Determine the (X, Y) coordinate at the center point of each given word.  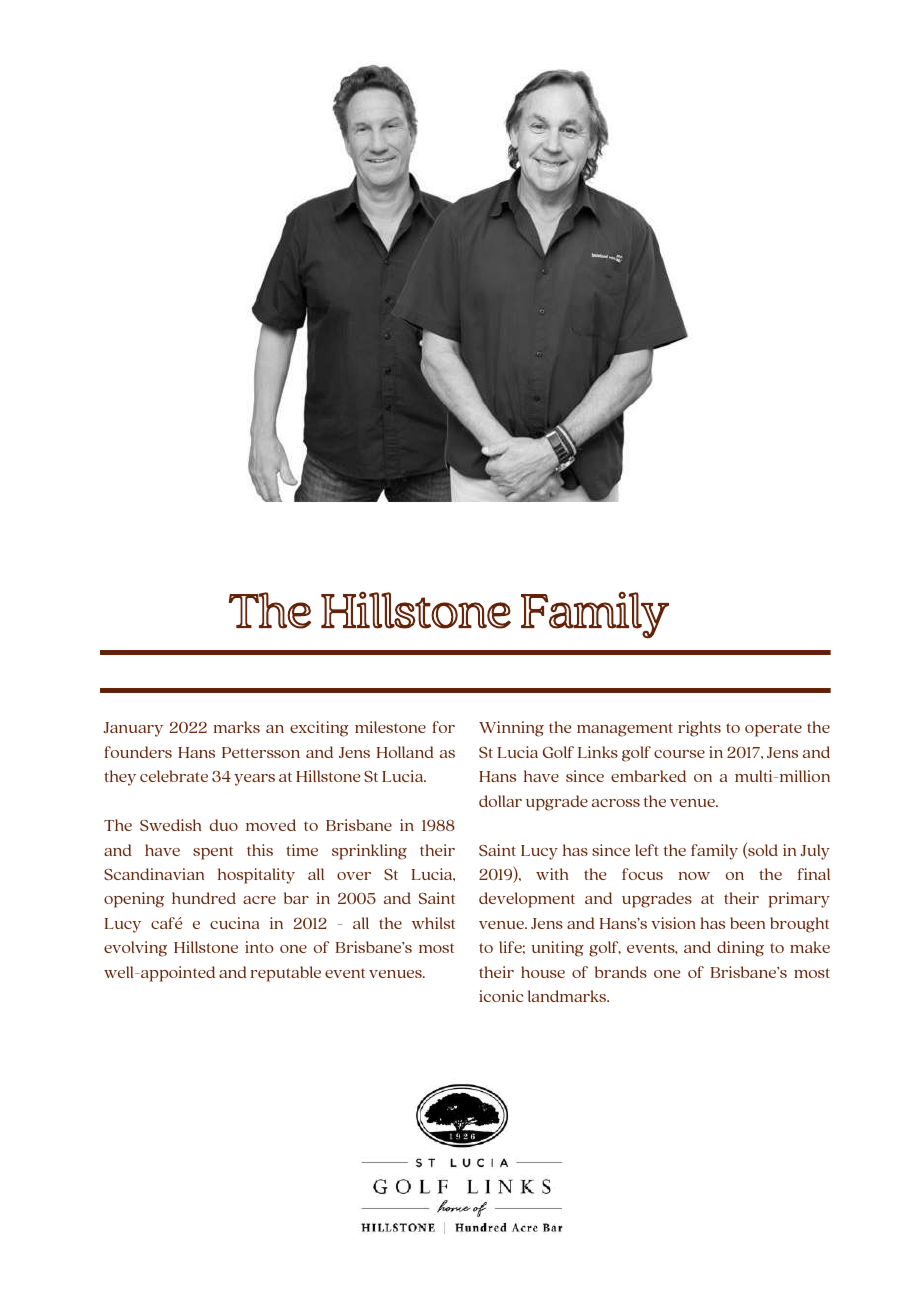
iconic (501, 996)
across (616, 803)
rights (699, 729)
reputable (286, 974)
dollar (500, 801)
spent (213, 853)
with (552, 874)
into (259, 947)
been (747, 923)
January (133, 729)
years (254, 780)
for (443, 727)
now (694, 876)
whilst (433, 923)
